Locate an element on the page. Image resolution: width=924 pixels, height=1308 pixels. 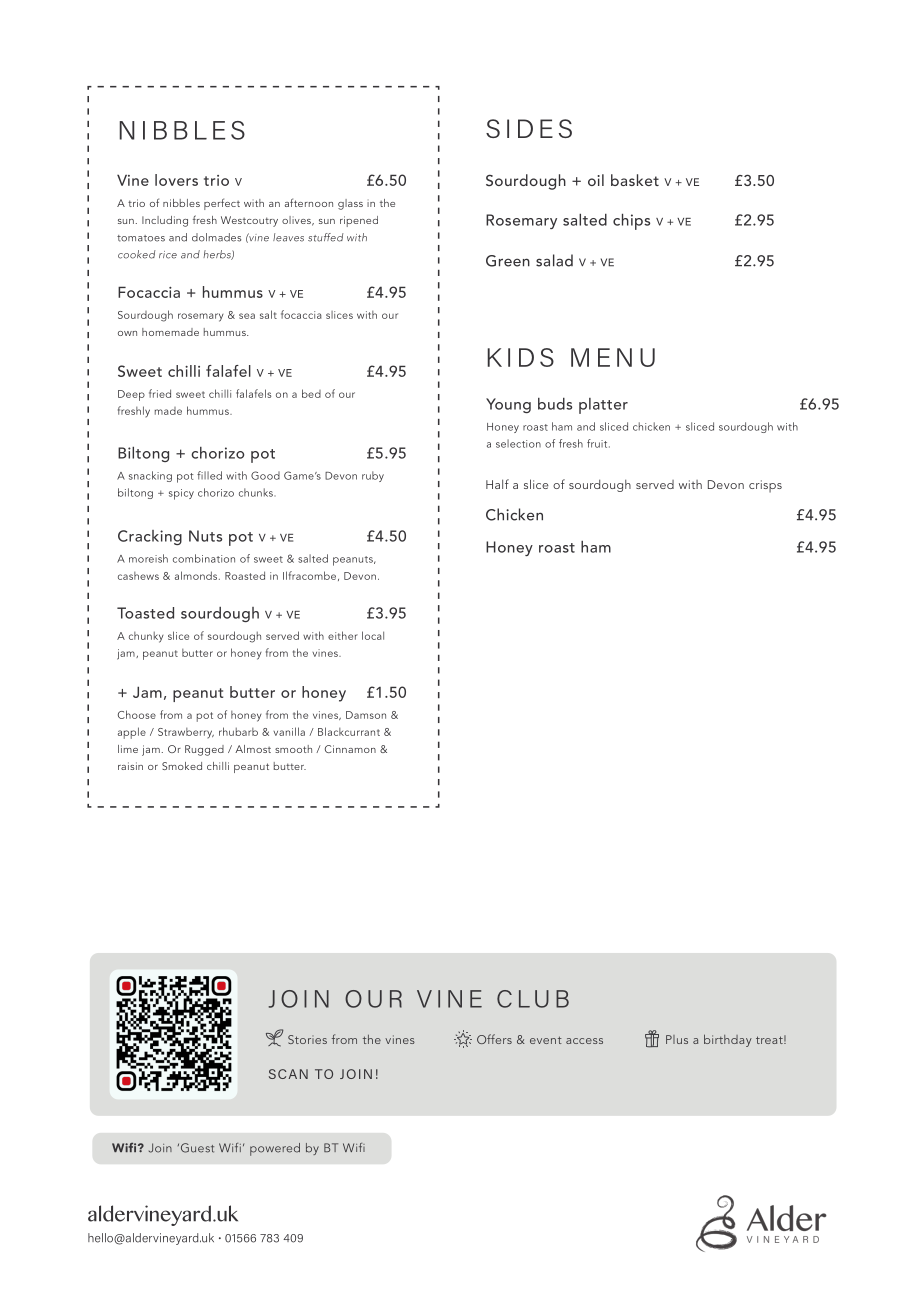
Smoked is located at coordinates (182, 766).
